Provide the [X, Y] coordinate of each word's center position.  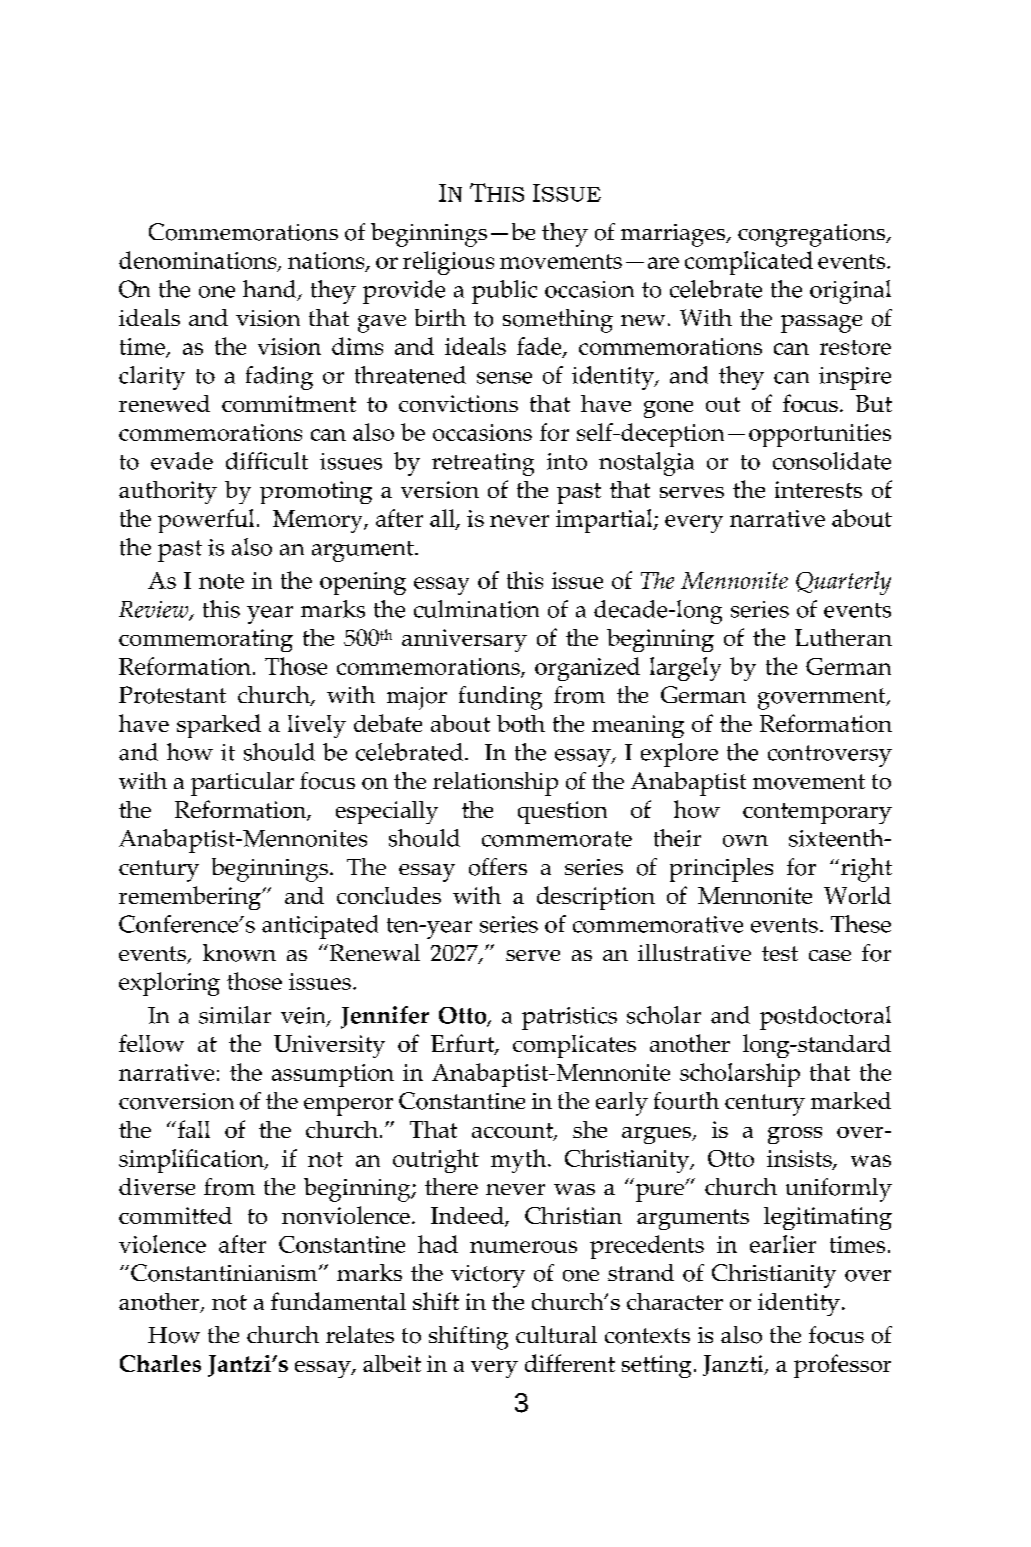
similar [235, 1015]
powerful [206, 521]
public [504, 292]
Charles [160, 1363]
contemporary [817, 813]
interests [818, 489]
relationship [495, 784]
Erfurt [463, 1044]
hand [271, 290]
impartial [605, 521]
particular [242, 784]
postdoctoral [825, 1018]
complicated [749, 263]
